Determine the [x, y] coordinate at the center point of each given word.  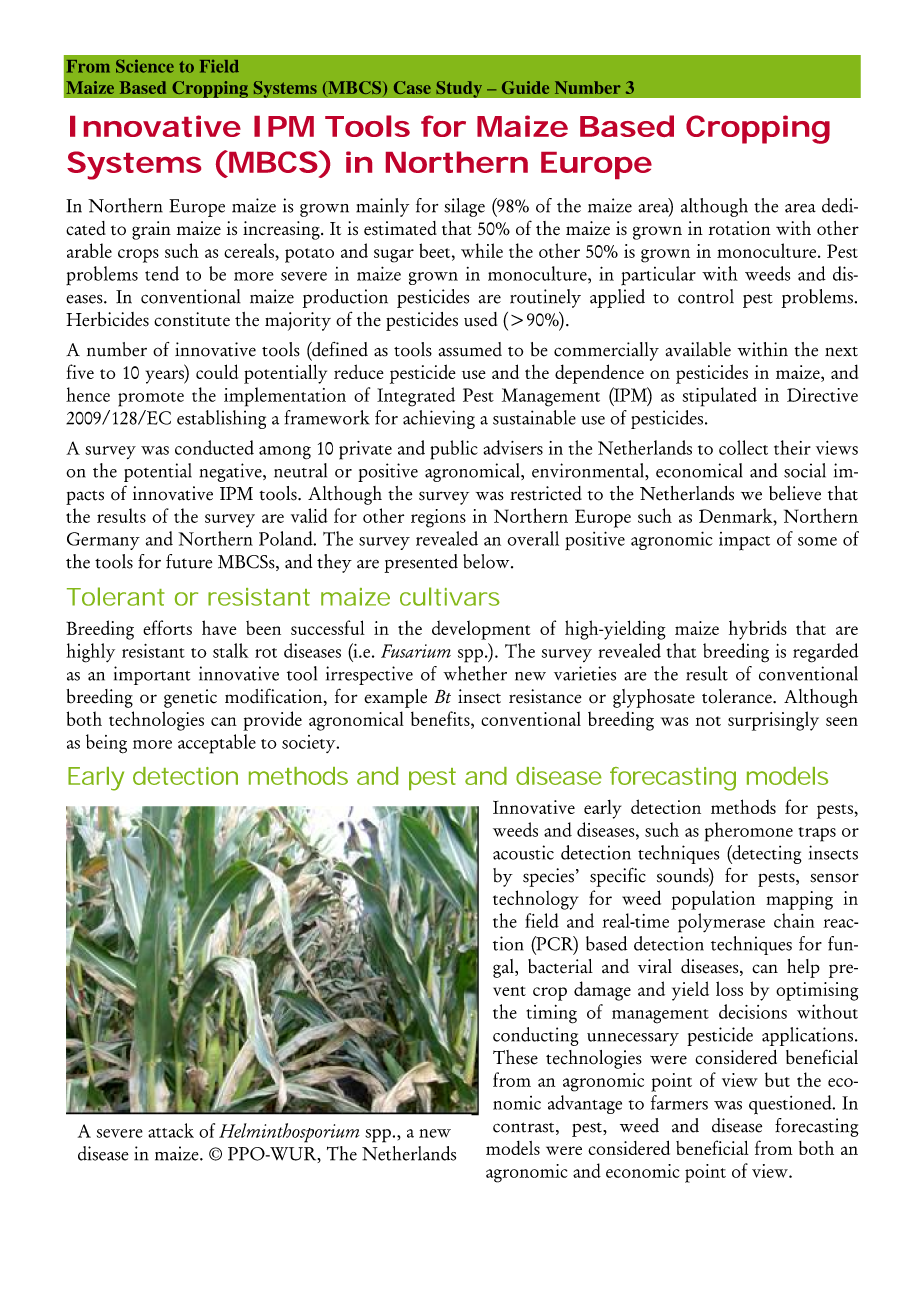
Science [145, 66]
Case [412, 87]
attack [171, 1130]
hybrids [758, 630]
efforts [167, 627]
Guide [525, 87]
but [777, 1079]
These [515, 1057]
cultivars [450, 596]
